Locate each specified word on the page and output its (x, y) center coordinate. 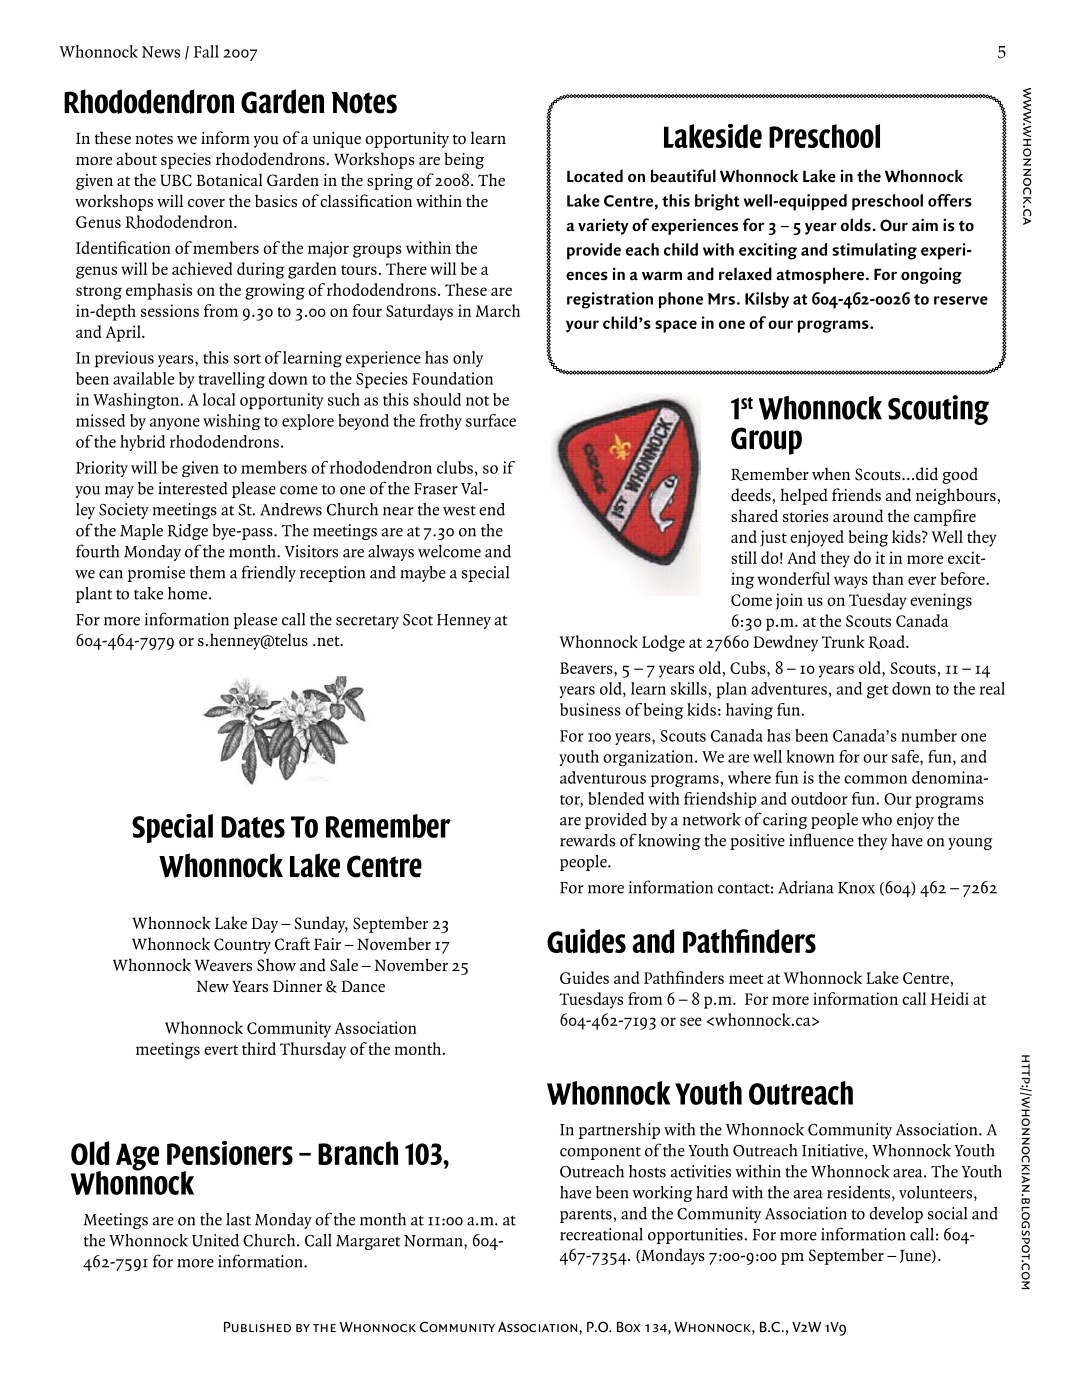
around (858, 516)
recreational (601, 1234)
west (459, 511)
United (215, 1240)
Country (242, 946)
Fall (206, 51)
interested (193, 488)
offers (950, 200)
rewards (587, 840)
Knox (856, 888)
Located (595, 176)
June (916, 1256)
